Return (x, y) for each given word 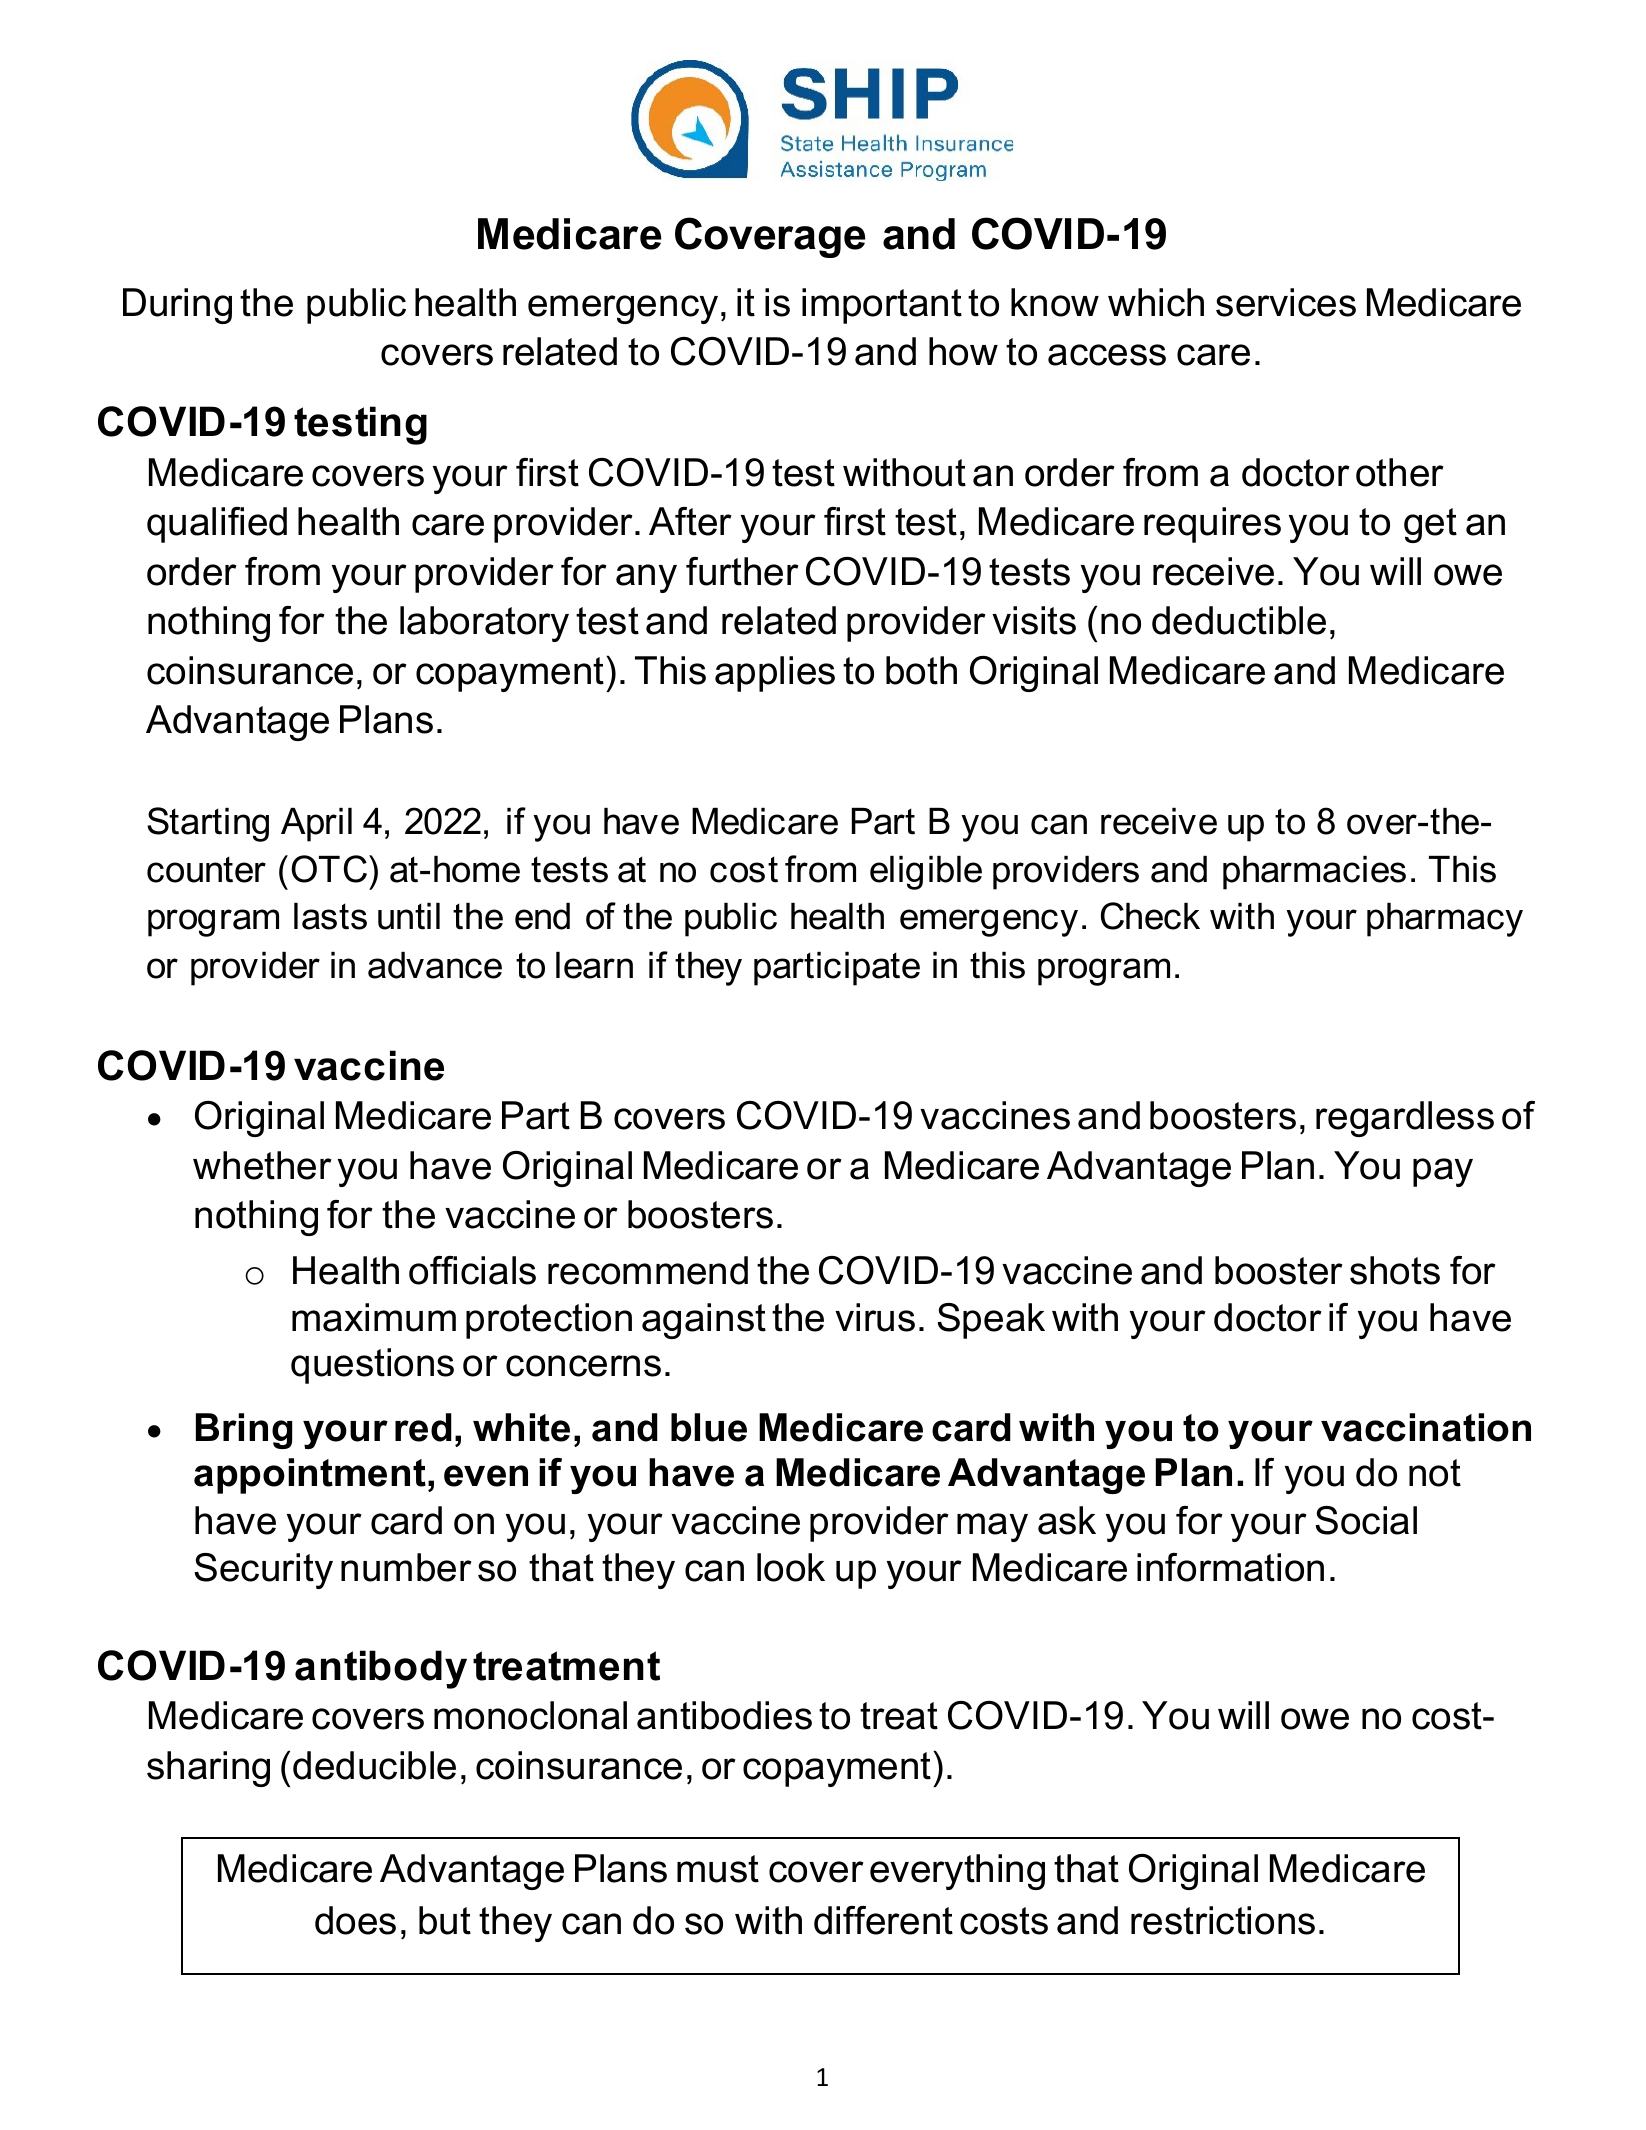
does (355, 1920)
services (1286, 302)
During (177, 306)
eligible (926, 873)
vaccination (1426, 1427)
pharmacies (1314, 873)
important (882, 306)
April (316, 825)
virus (875, 1317)
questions (372, 1366)
